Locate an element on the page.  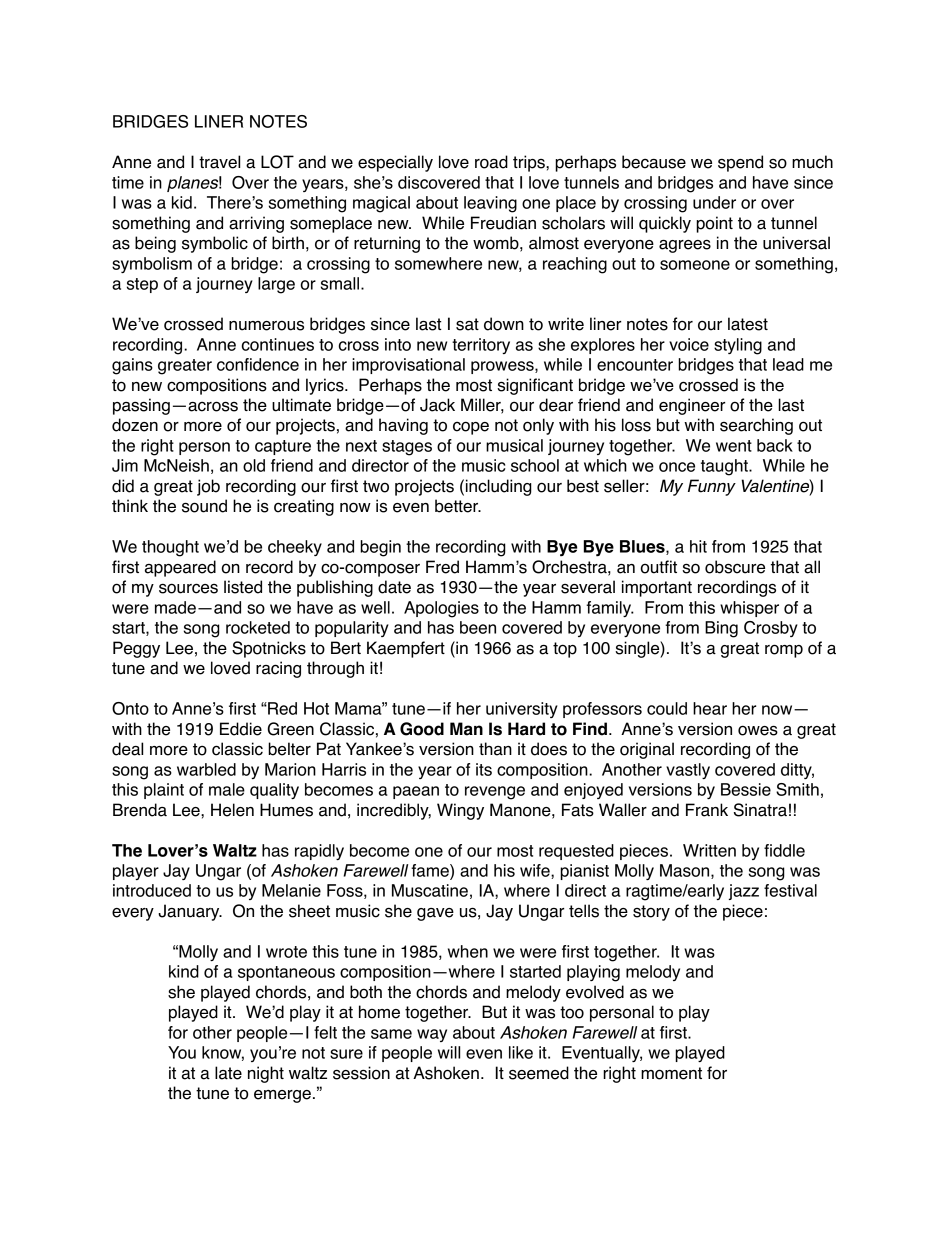
Funny is located at coordinates (712, 487).
